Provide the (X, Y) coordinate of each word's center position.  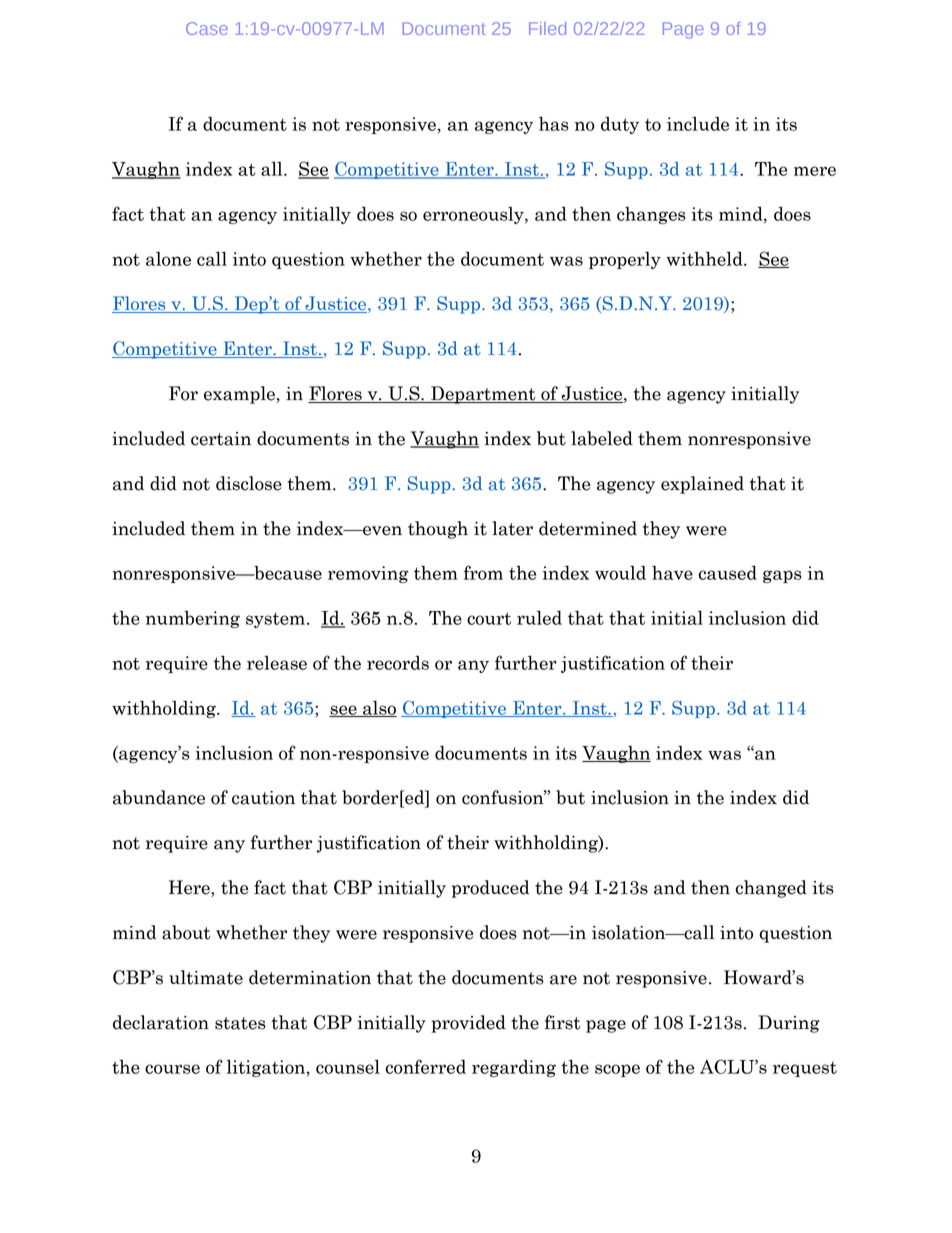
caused (728, 572)
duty (620, 125)
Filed (547, 28)
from (483, 572)
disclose (249, 483)
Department (483, 395)
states (240, 1023)
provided (468, 1024)
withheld (705, 258)
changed (771, 889)
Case (207, 28)
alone (168, 258)
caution (263, 798)
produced (491, 889)
